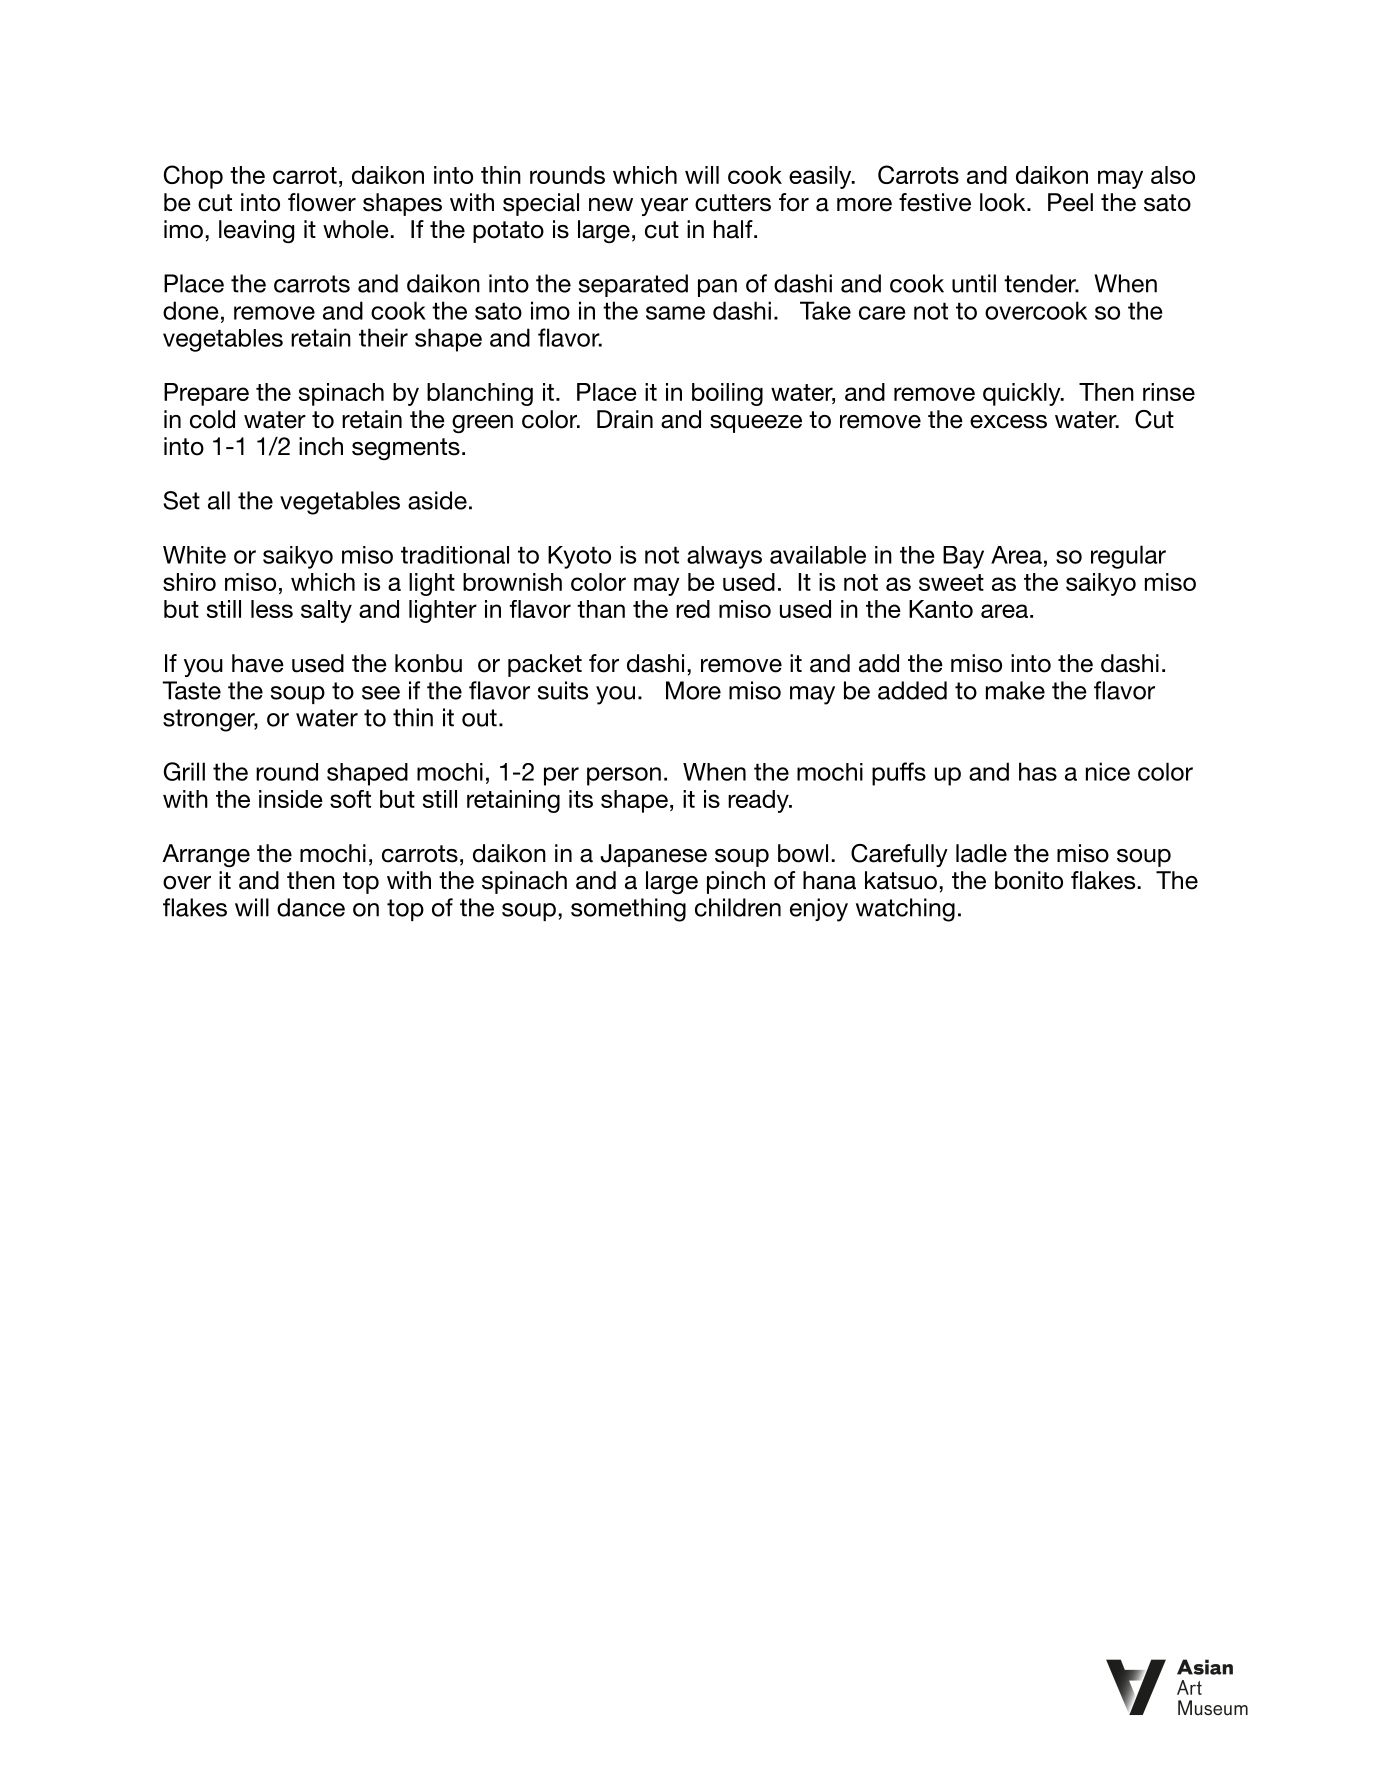  What do you see at coordinates (311, 907) in the screenshot?
I see `dance` at bounding box center [311, 907].
